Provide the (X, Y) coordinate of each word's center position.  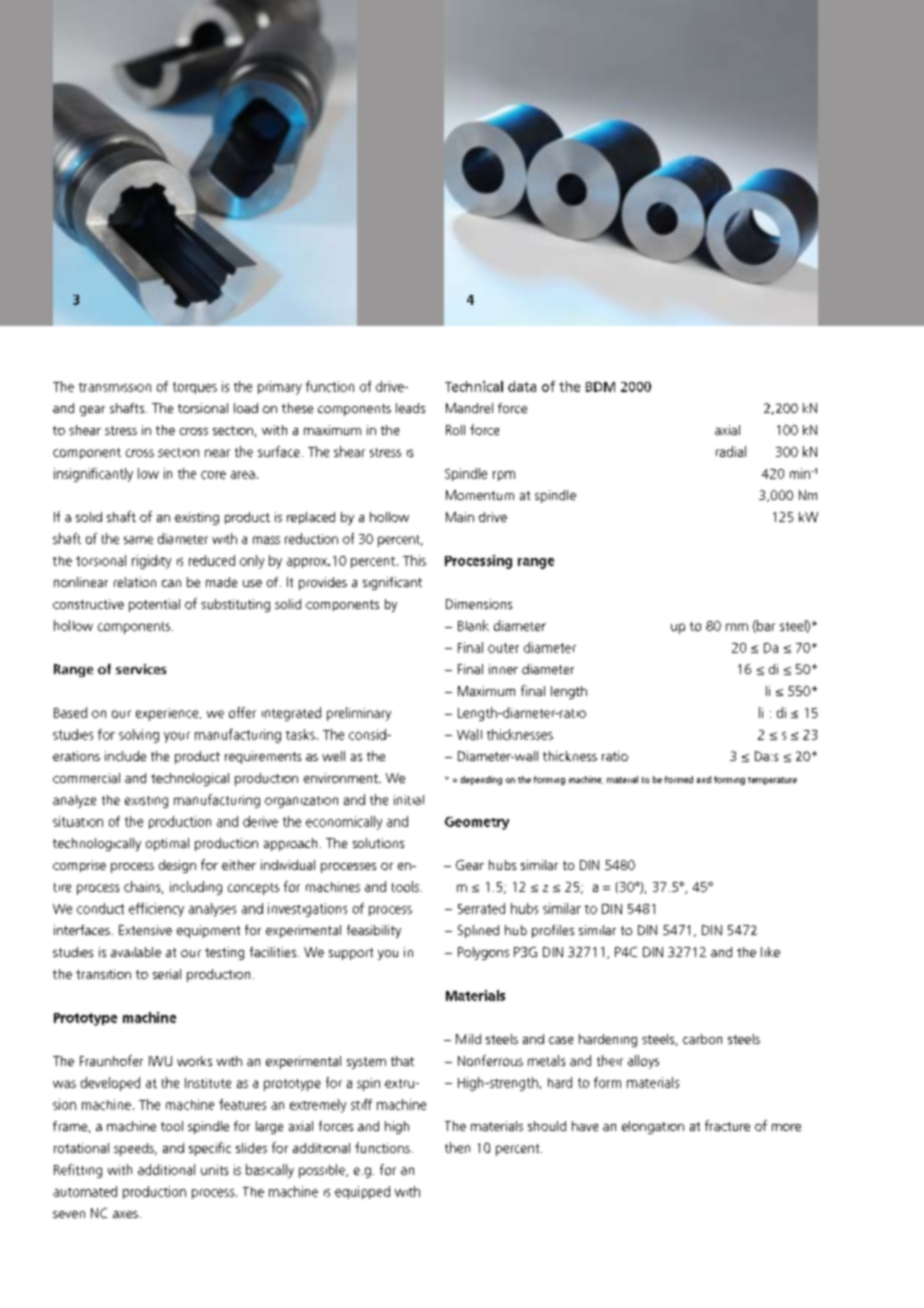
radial (731, 451)
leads (410, 408)
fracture (727, 1125)
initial (409, 800)
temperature (772, 781)
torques (195, 388)
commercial (86, 778)
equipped (362, 1192)
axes (125, 1214)
